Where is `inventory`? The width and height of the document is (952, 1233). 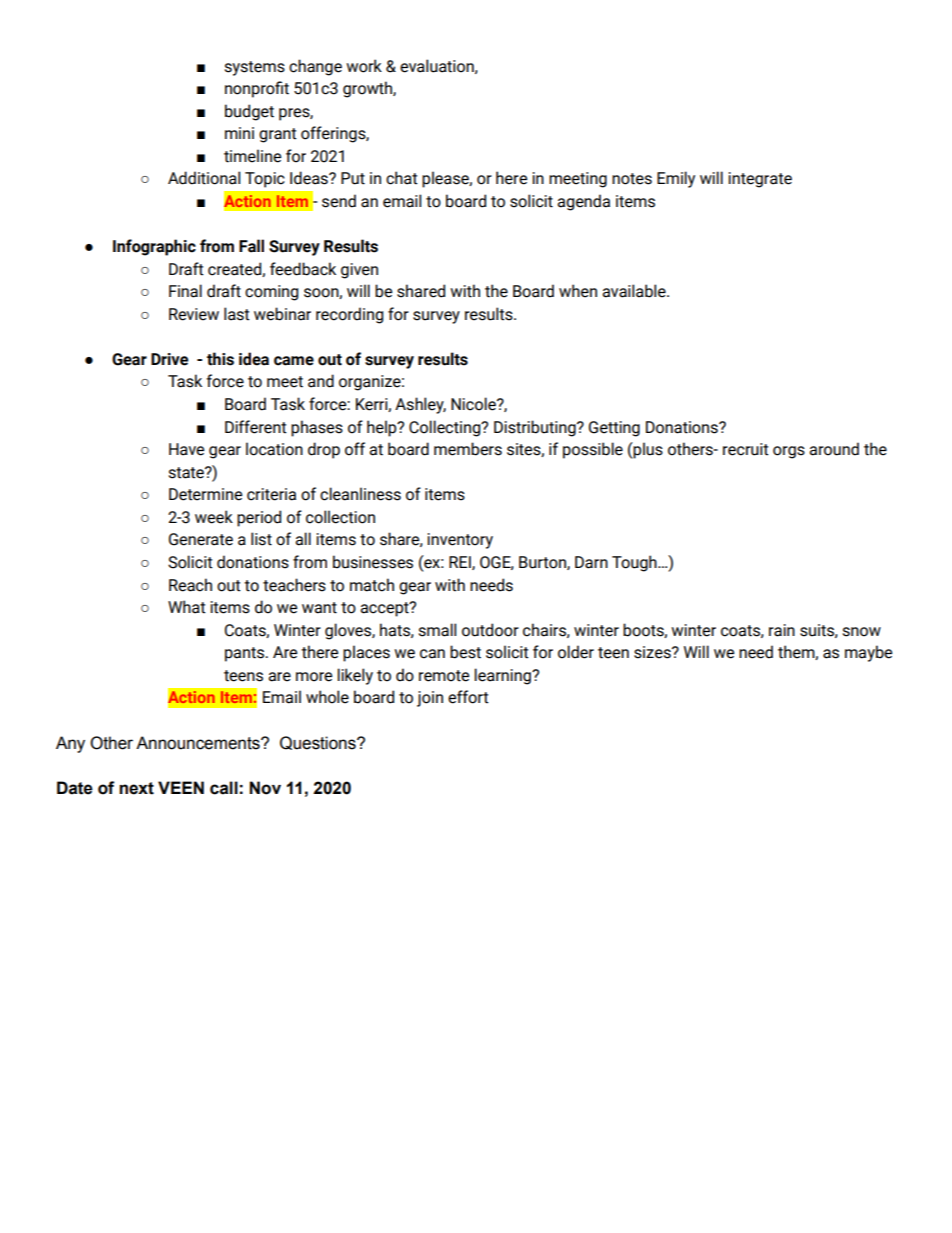 inventory is located at coordinates (460, 541).
